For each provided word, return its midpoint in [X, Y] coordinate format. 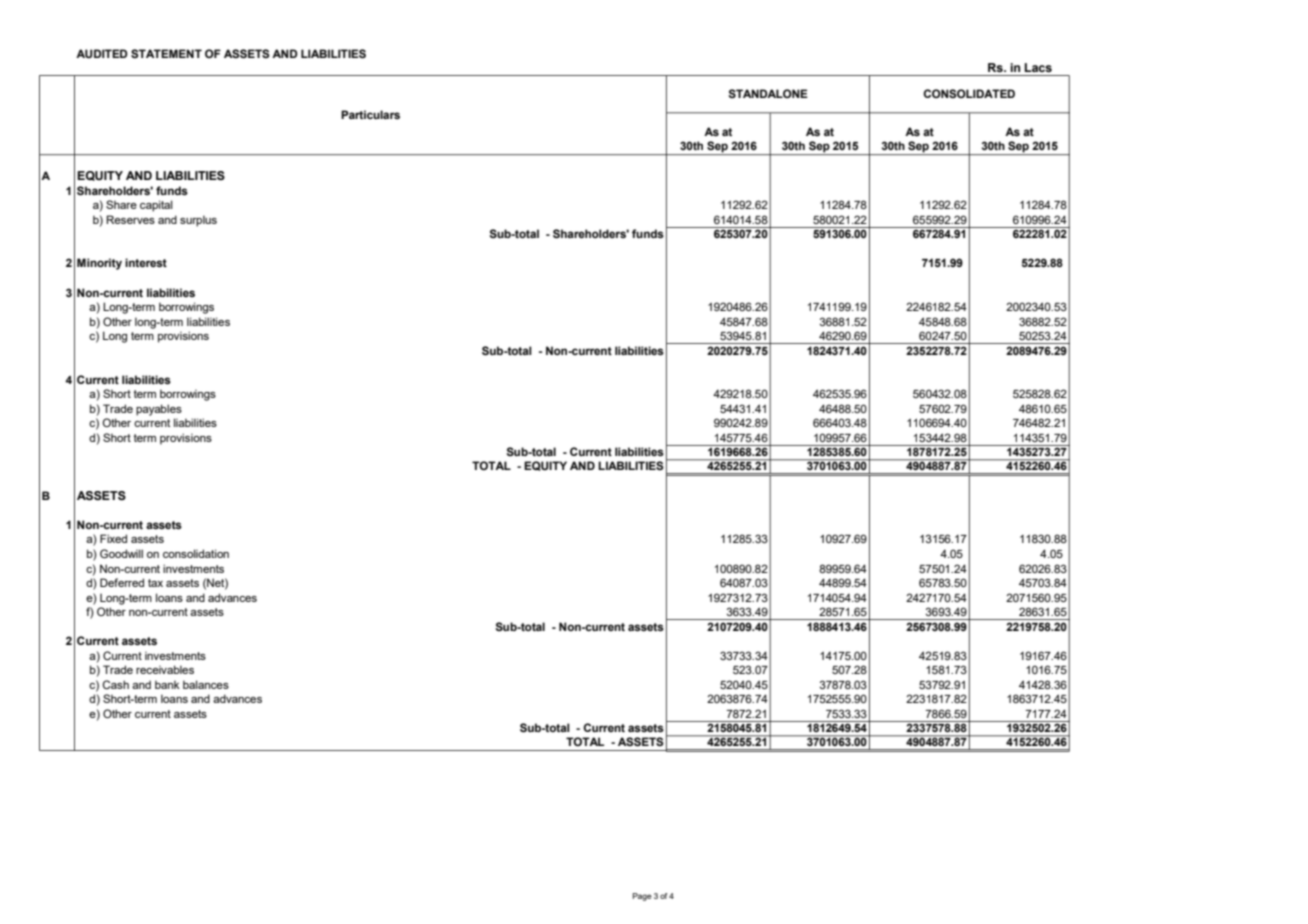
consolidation [196, 553]
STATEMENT [166, 53]
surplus [198, 221]
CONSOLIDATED [969, 93]
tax [155, 583]
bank [167, 684]
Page [642, 897]
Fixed [113, 538]
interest [146, 263]
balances [206, 684]
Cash [115, 684]
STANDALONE [768, 93]
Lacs [1038, 67]
